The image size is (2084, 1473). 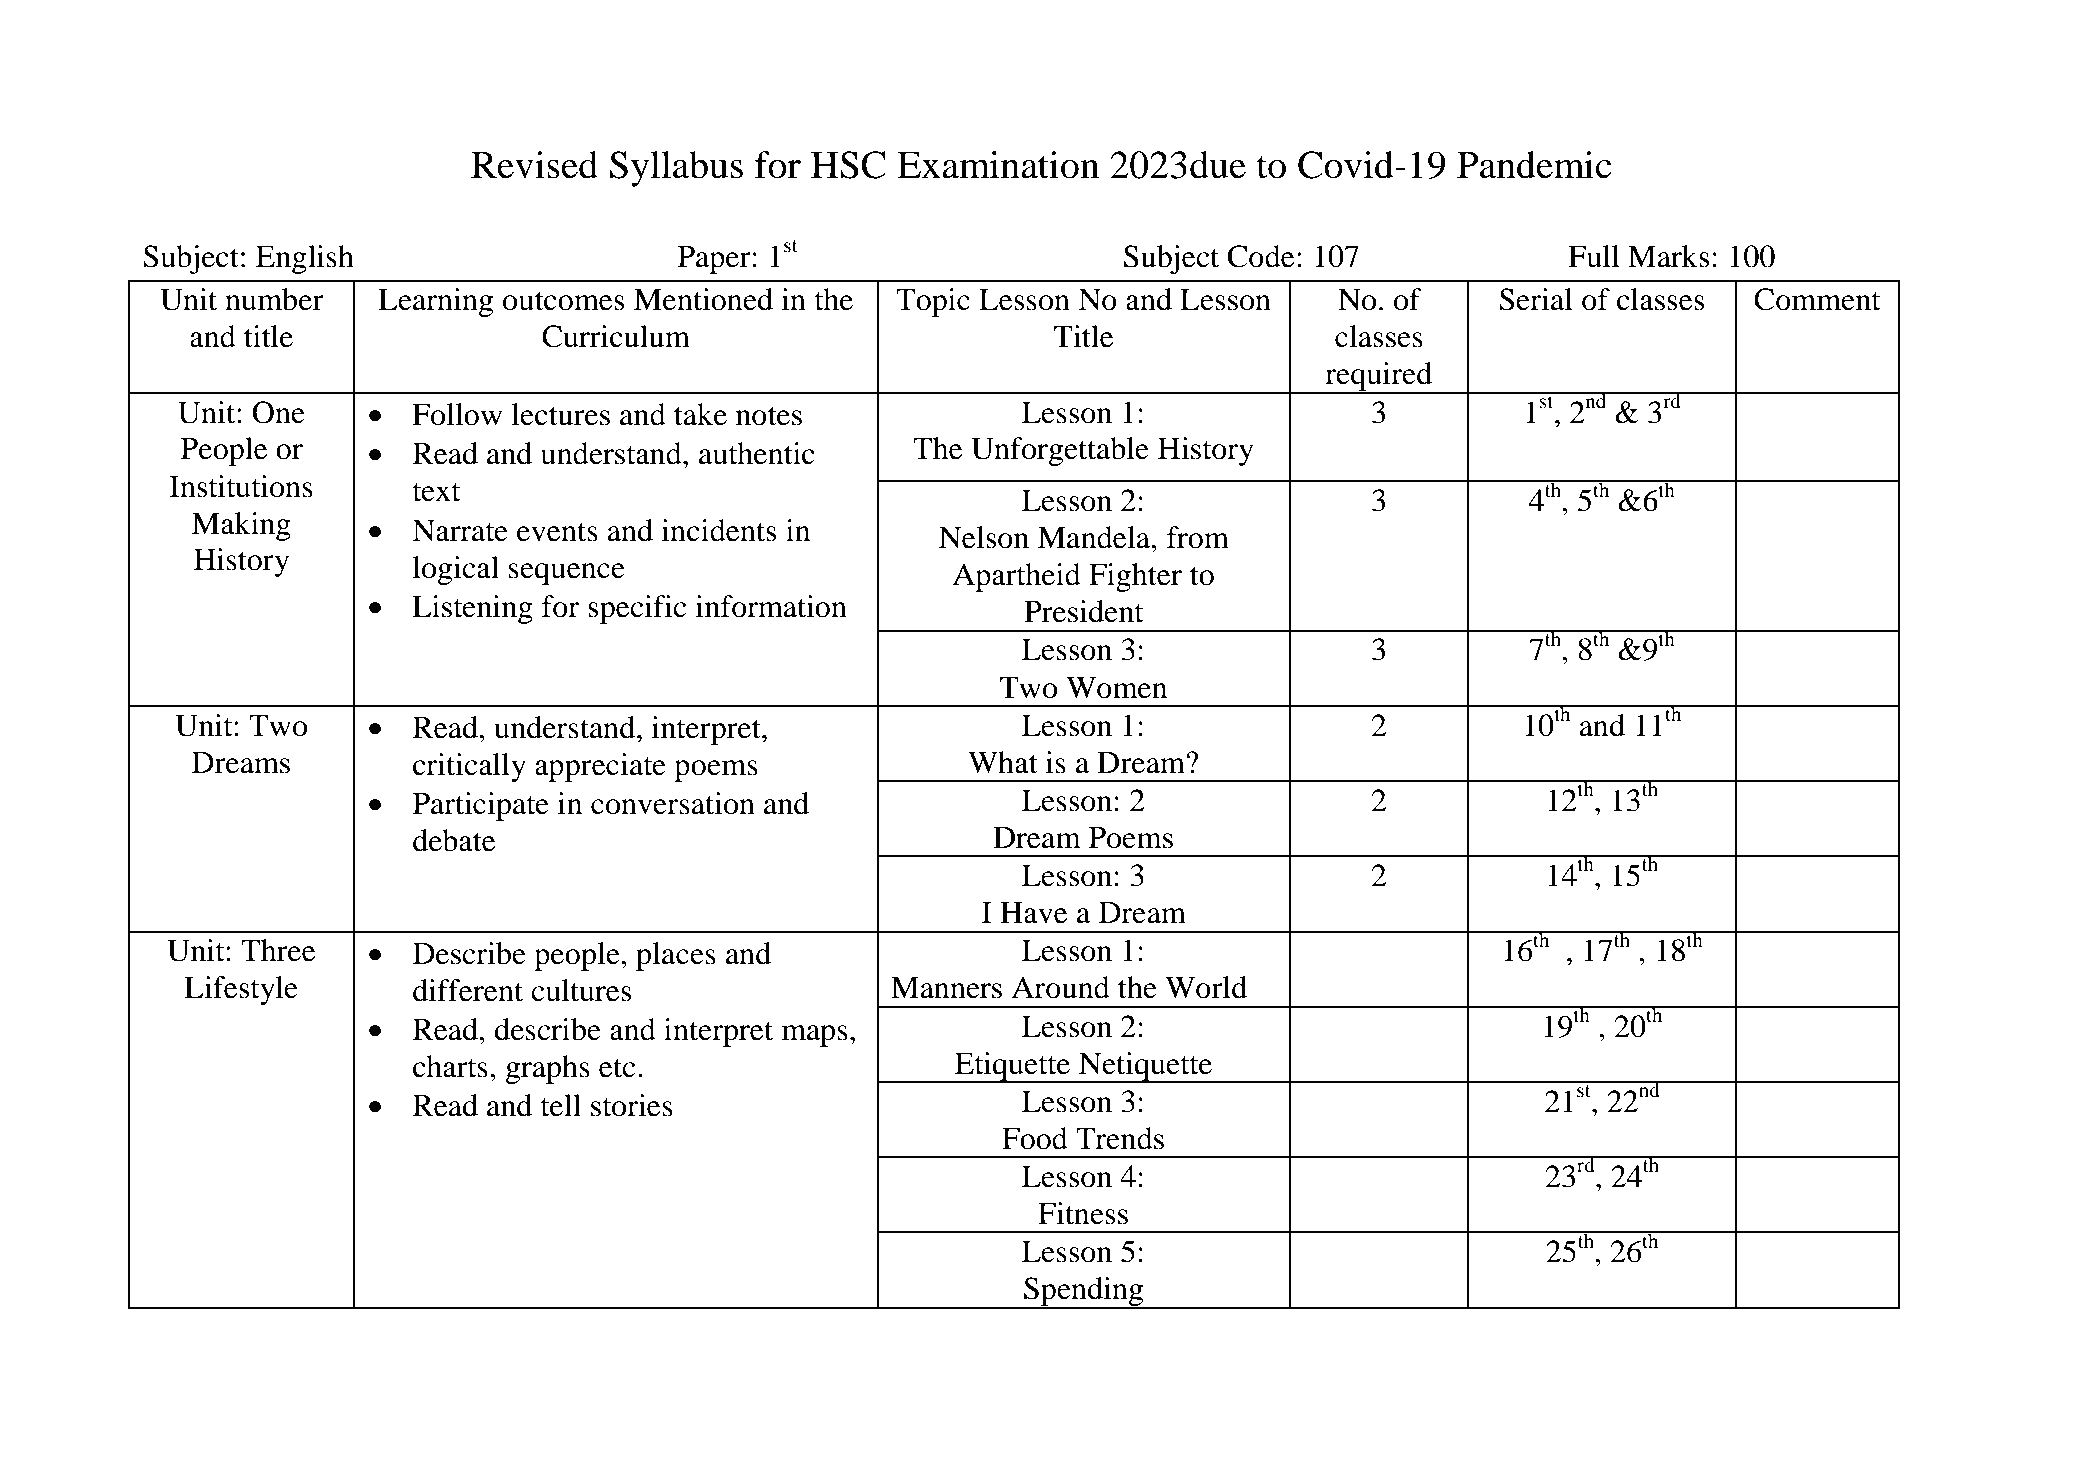 What do you see at coordinates (469, 767) in the screenshot?
I see `critically` at bounding box center [469, 767].
